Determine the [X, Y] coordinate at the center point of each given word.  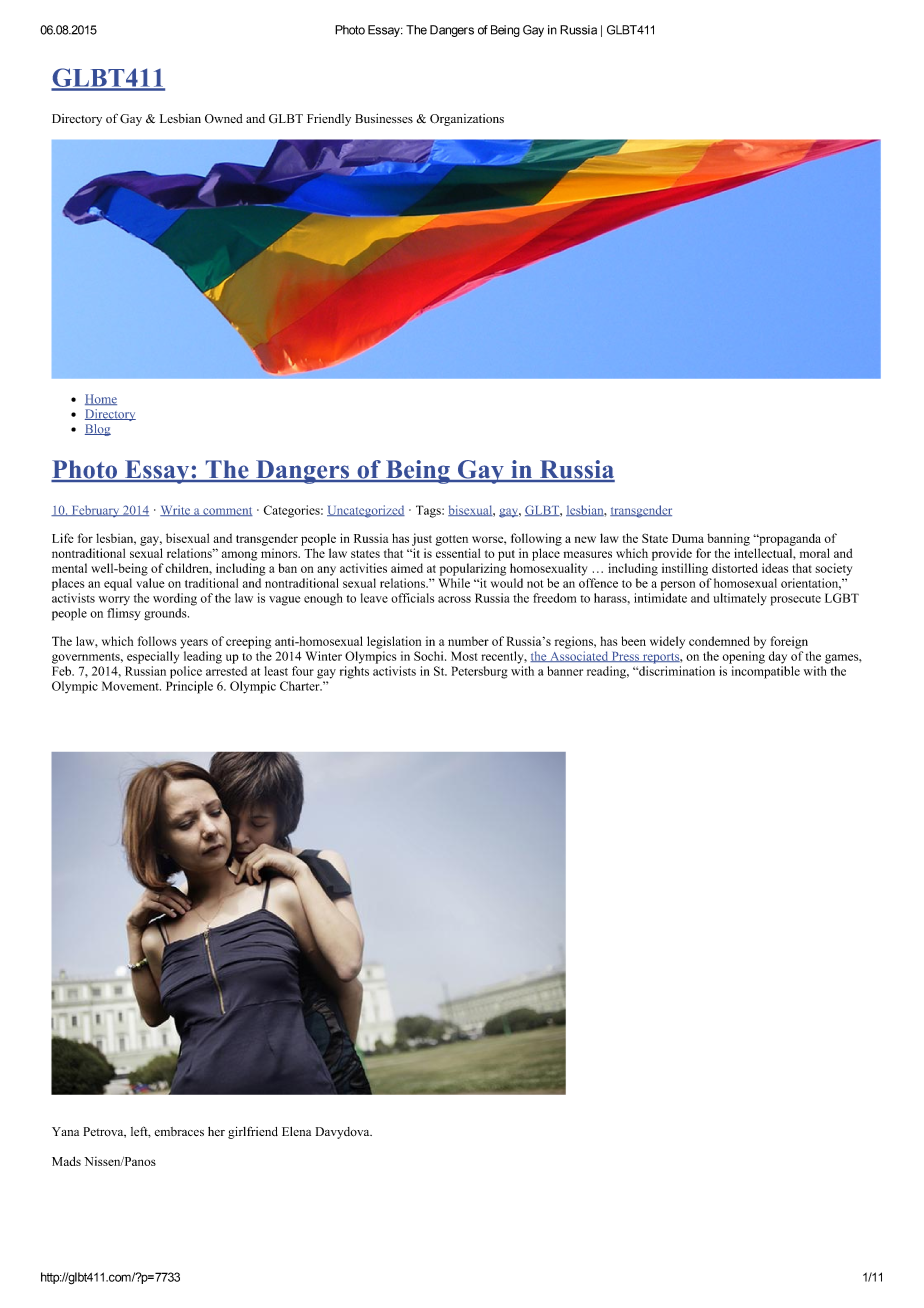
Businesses [384, 119]
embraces [179, 1131]
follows [157, 641]
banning [728, 539]
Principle [189, 687]
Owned [224, 118]
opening [743, 657]
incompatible [766, 672]
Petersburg [479, 672]
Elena [296, 1131]
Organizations [467, 120]
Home [101, 399]
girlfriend [253, 1132]
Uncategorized [366, 511]
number [468, 641]
